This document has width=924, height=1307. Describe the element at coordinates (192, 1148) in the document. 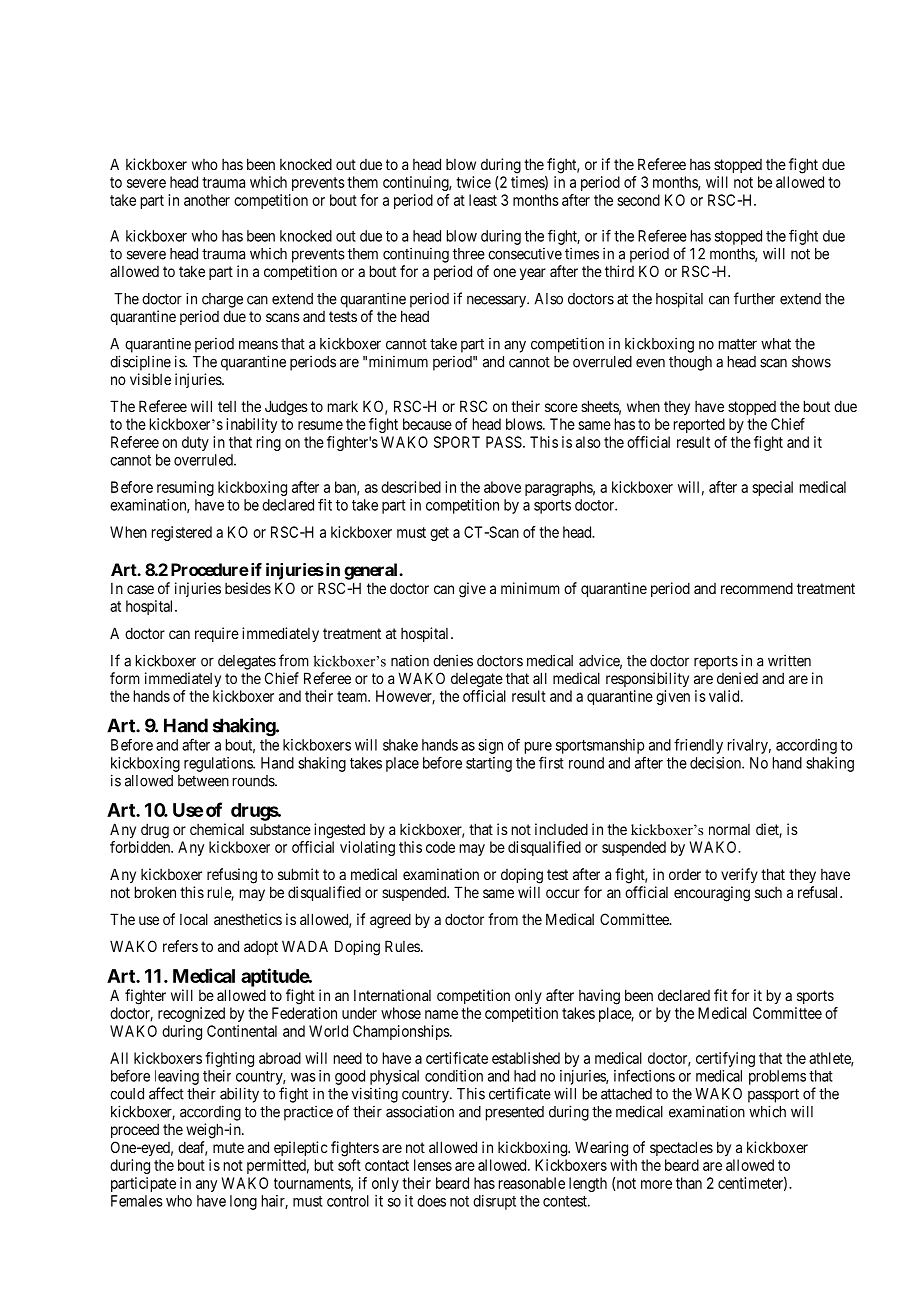

I see `deaf` at that location.
